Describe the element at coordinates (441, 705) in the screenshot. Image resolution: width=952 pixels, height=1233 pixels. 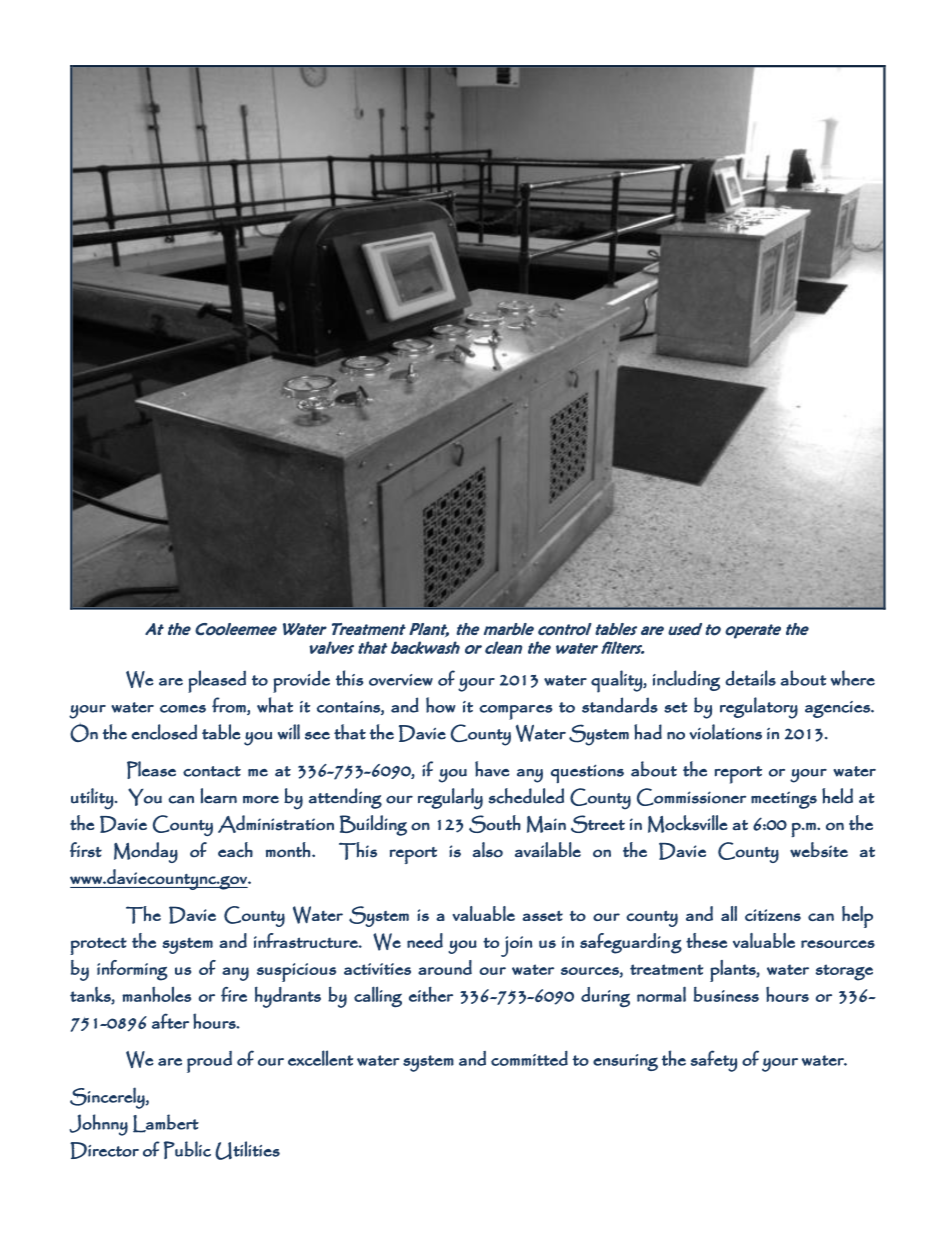
I see `how` at that location.
